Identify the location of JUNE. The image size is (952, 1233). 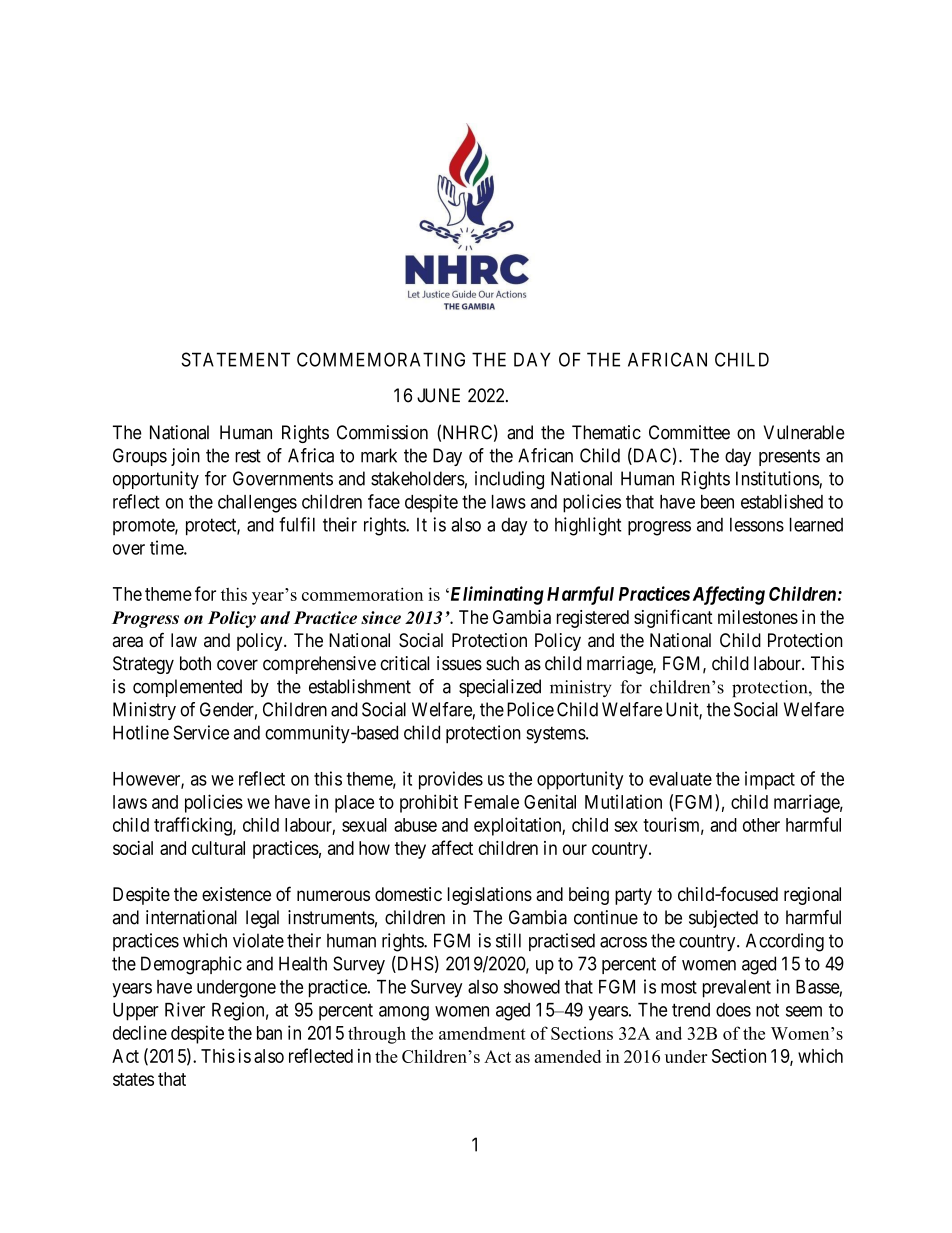
(438, 395).
